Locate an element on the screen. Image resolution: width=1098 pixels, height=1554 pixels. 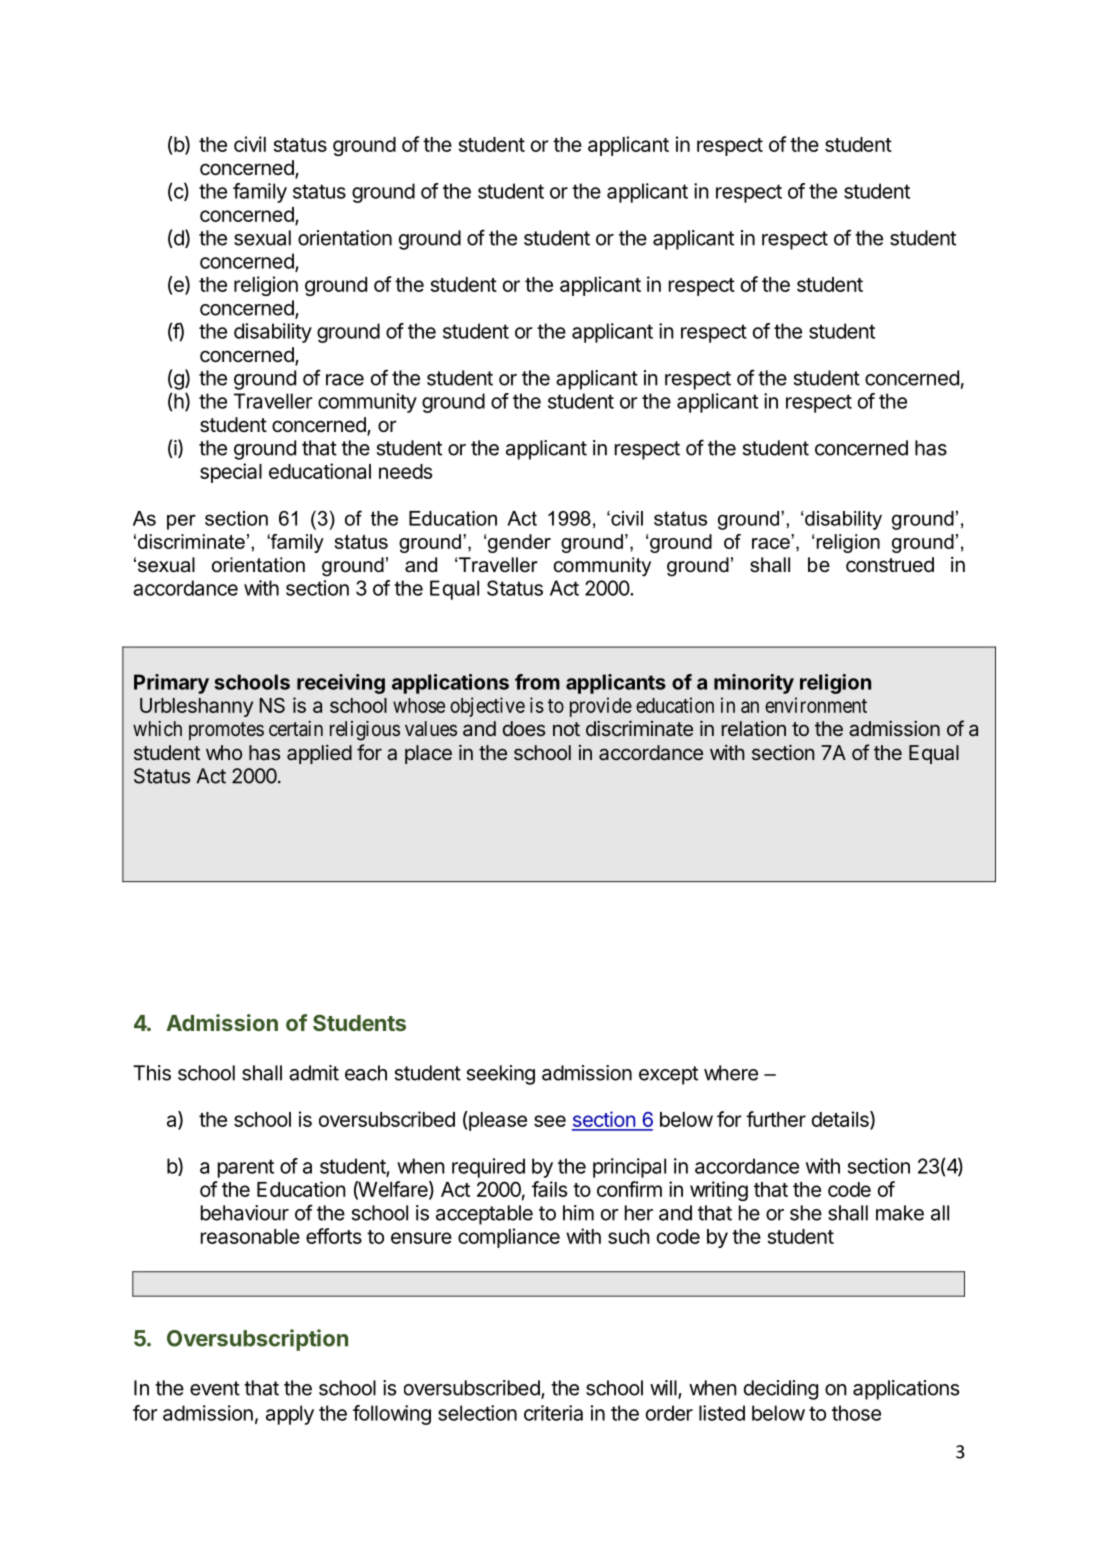
criteria is located at coordinates (553, 1413).
